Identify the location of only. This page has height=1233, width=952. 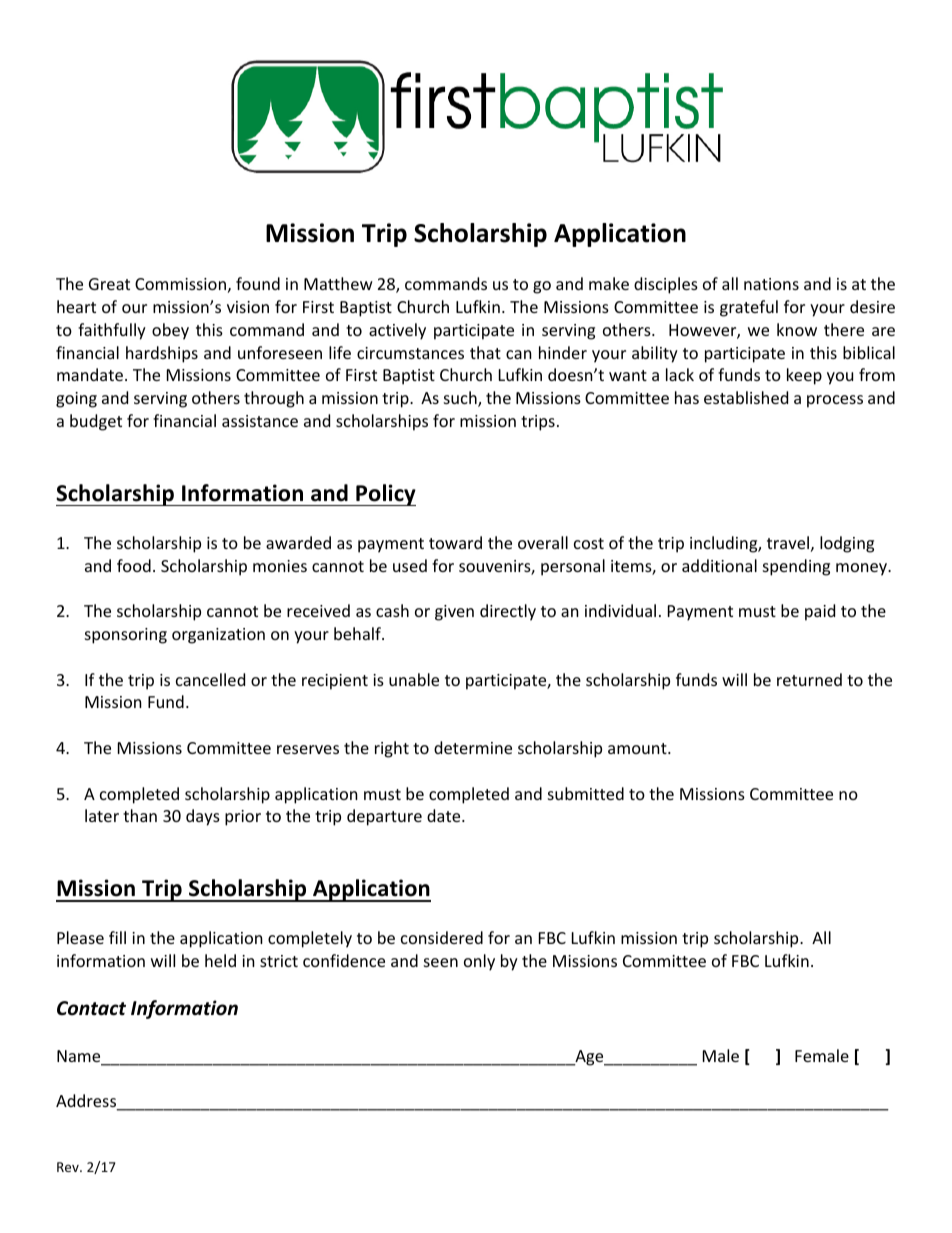
(479, 962).
